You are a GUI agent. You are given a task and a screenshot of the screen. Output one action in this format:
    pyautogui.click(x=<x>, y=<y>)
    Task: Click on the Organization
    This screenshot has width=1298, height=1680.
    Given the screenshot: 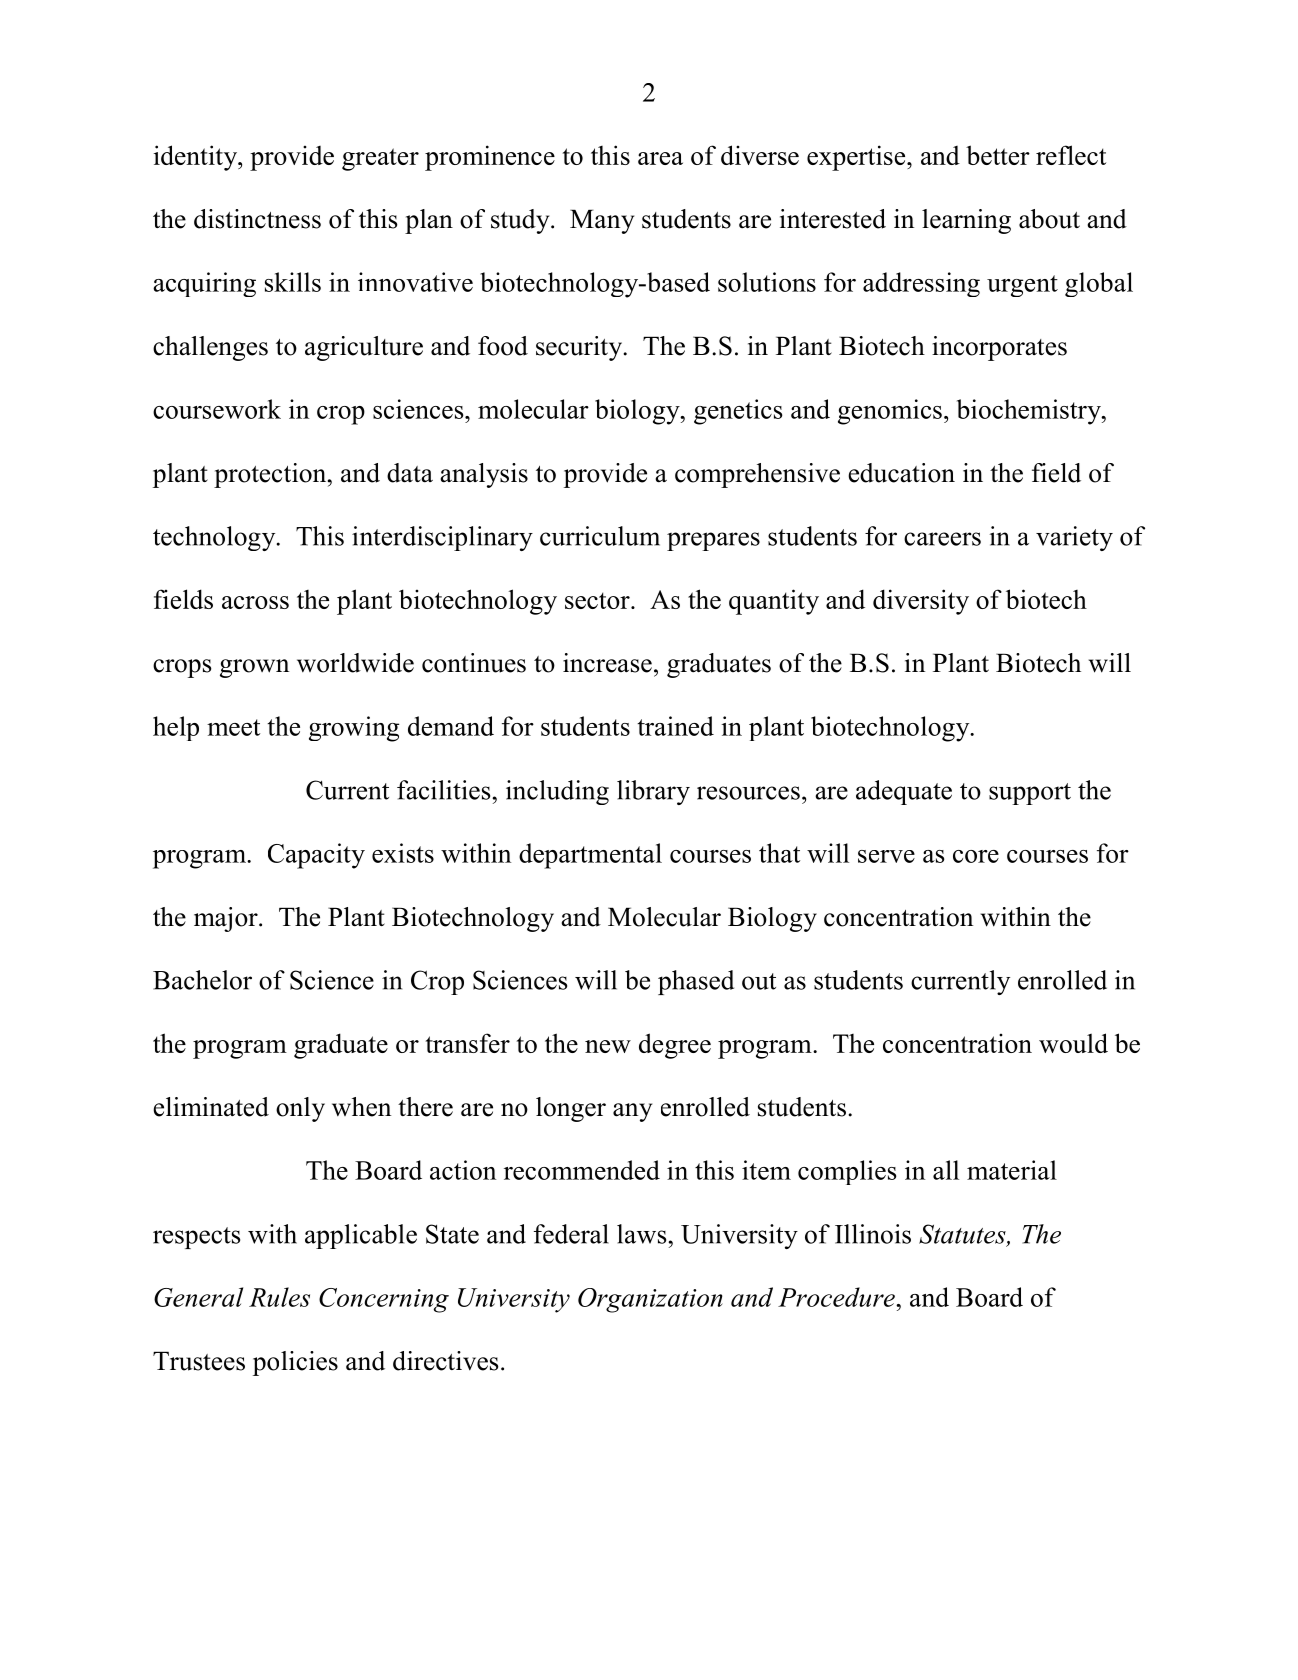 What is the action you would take?
    pyautogui.click(x=650, y=1300)
